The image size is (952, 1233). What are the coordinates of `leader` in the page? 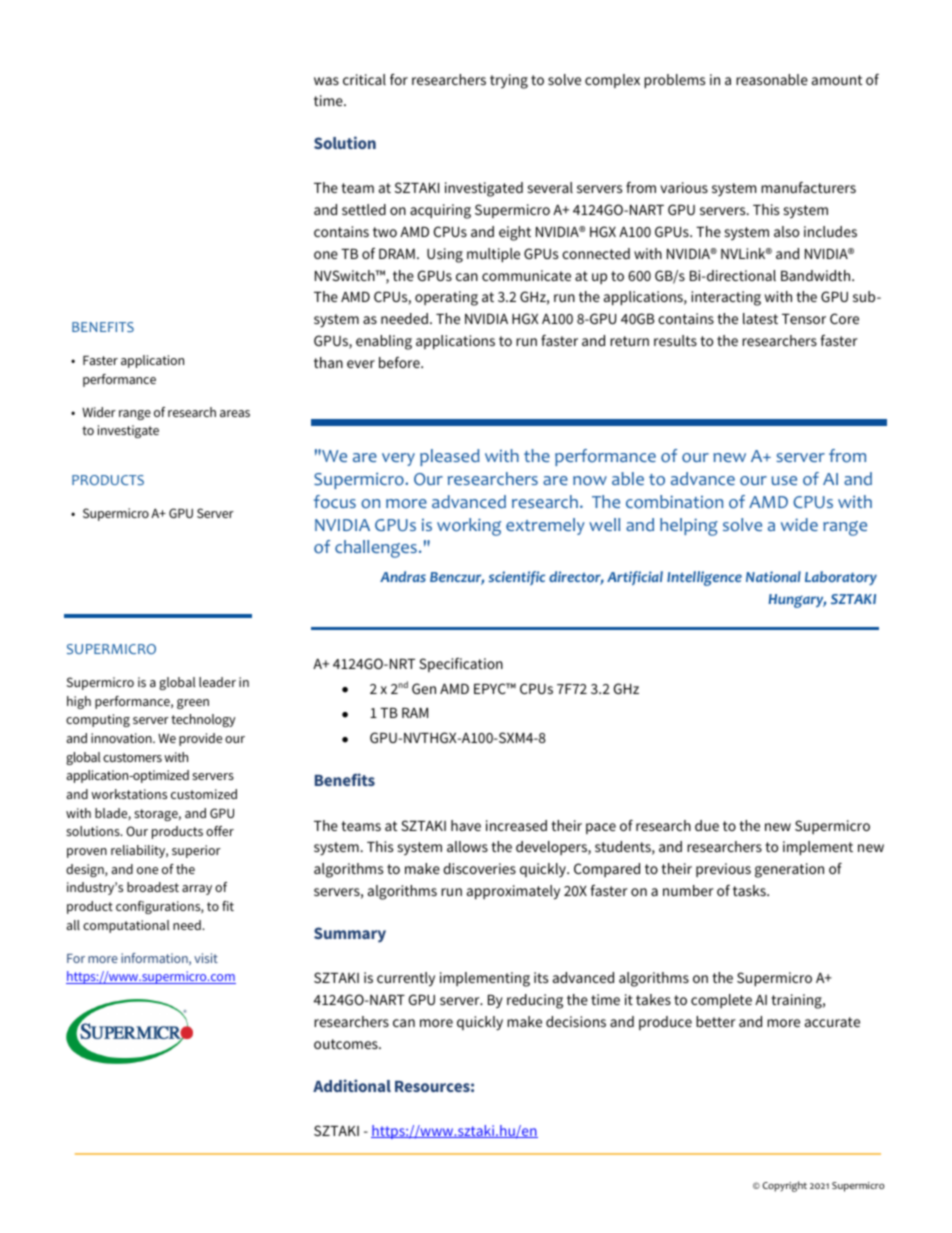 It's located at (217, 682).
